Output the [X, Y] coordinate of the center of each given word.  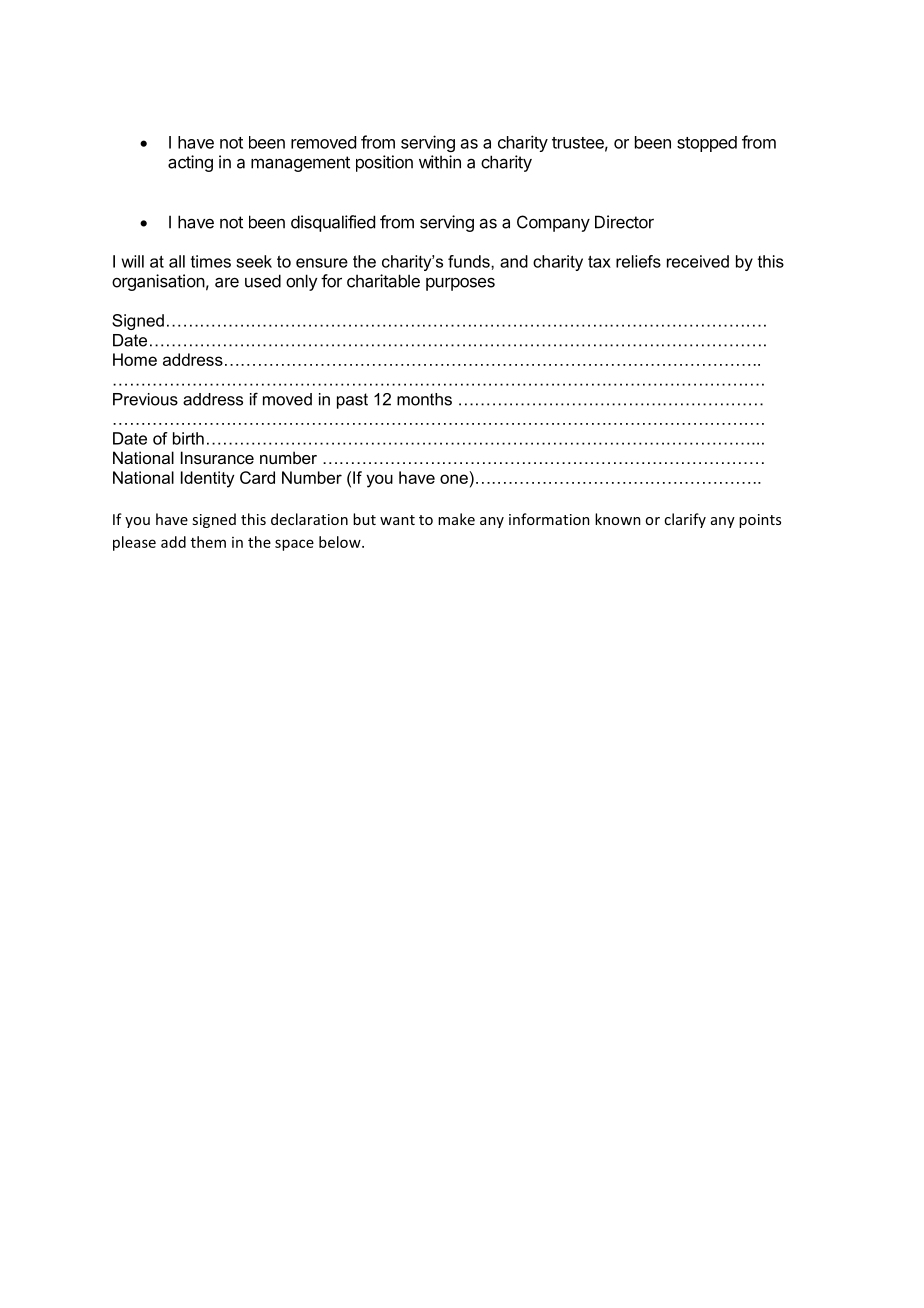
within [440, 162]
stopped [707, 144]
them [208, 542]
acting [190, 163]
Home [135, 359]
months [424, 399]
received [698, 261]
